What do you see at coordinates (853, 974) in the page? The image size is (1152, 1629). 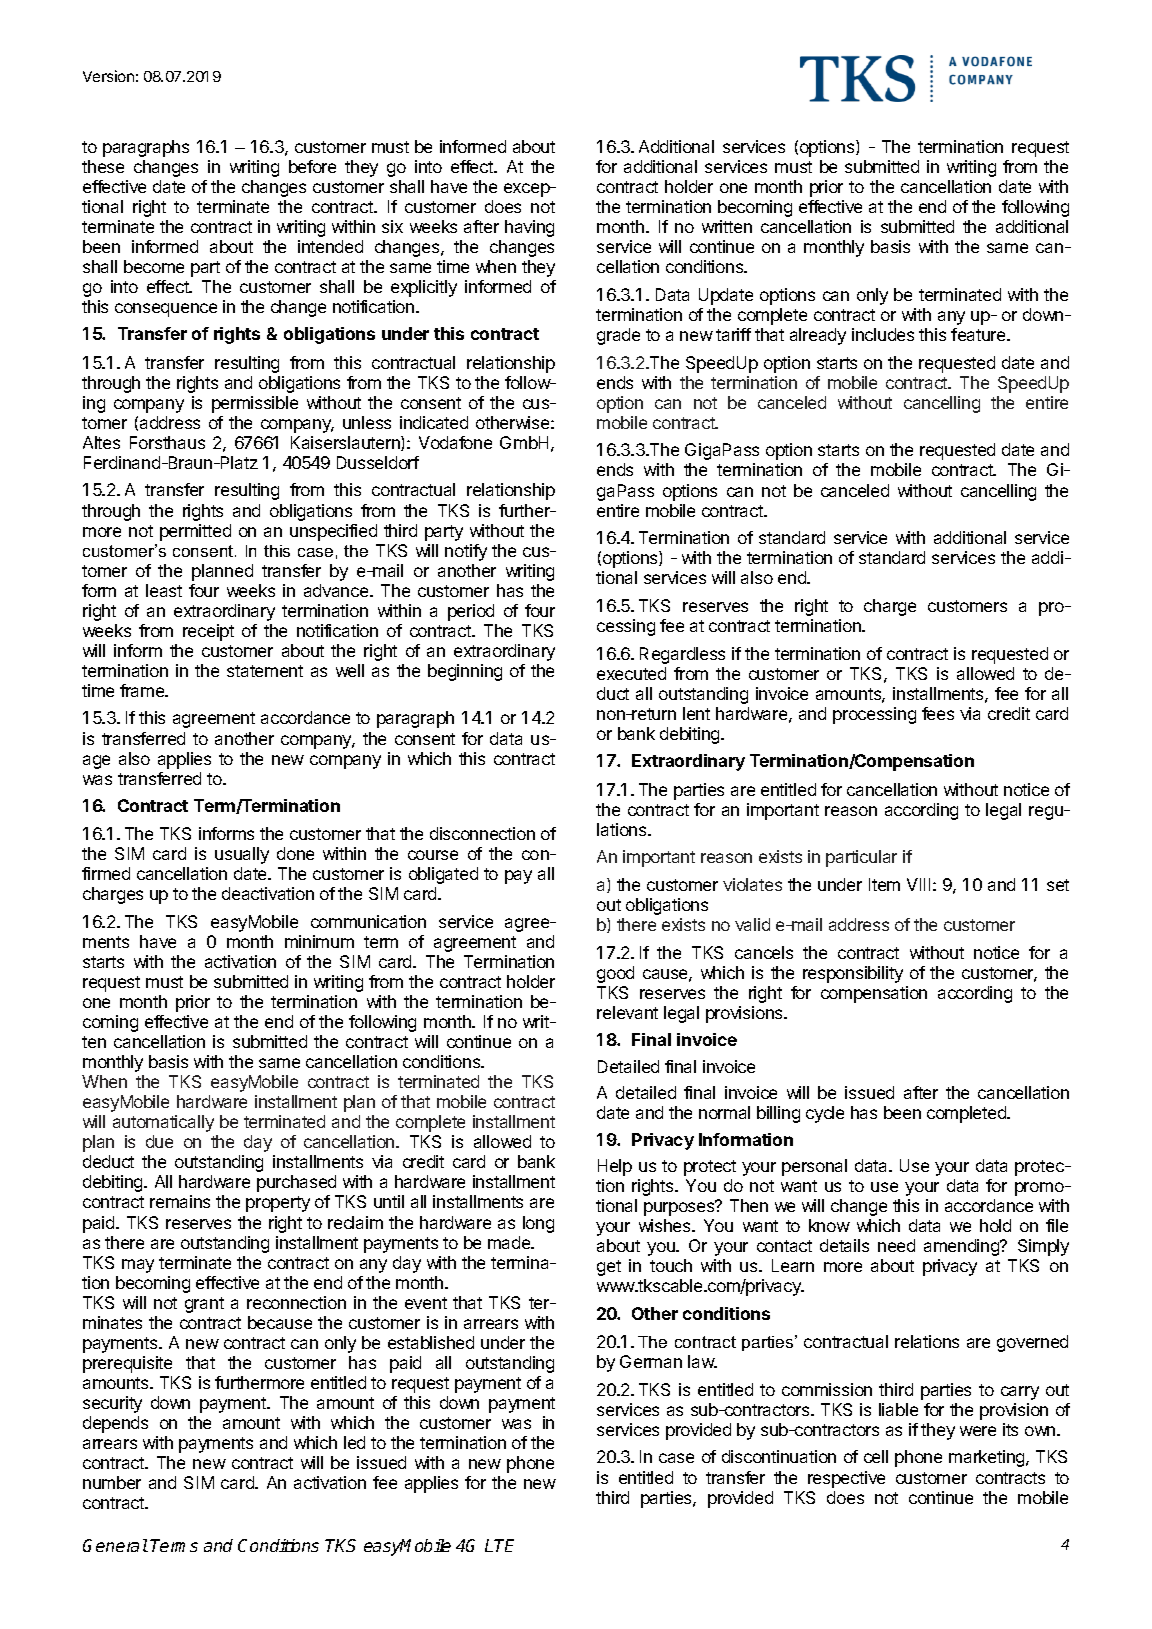 I see `responsibility` at bounding box center [853, 974].
